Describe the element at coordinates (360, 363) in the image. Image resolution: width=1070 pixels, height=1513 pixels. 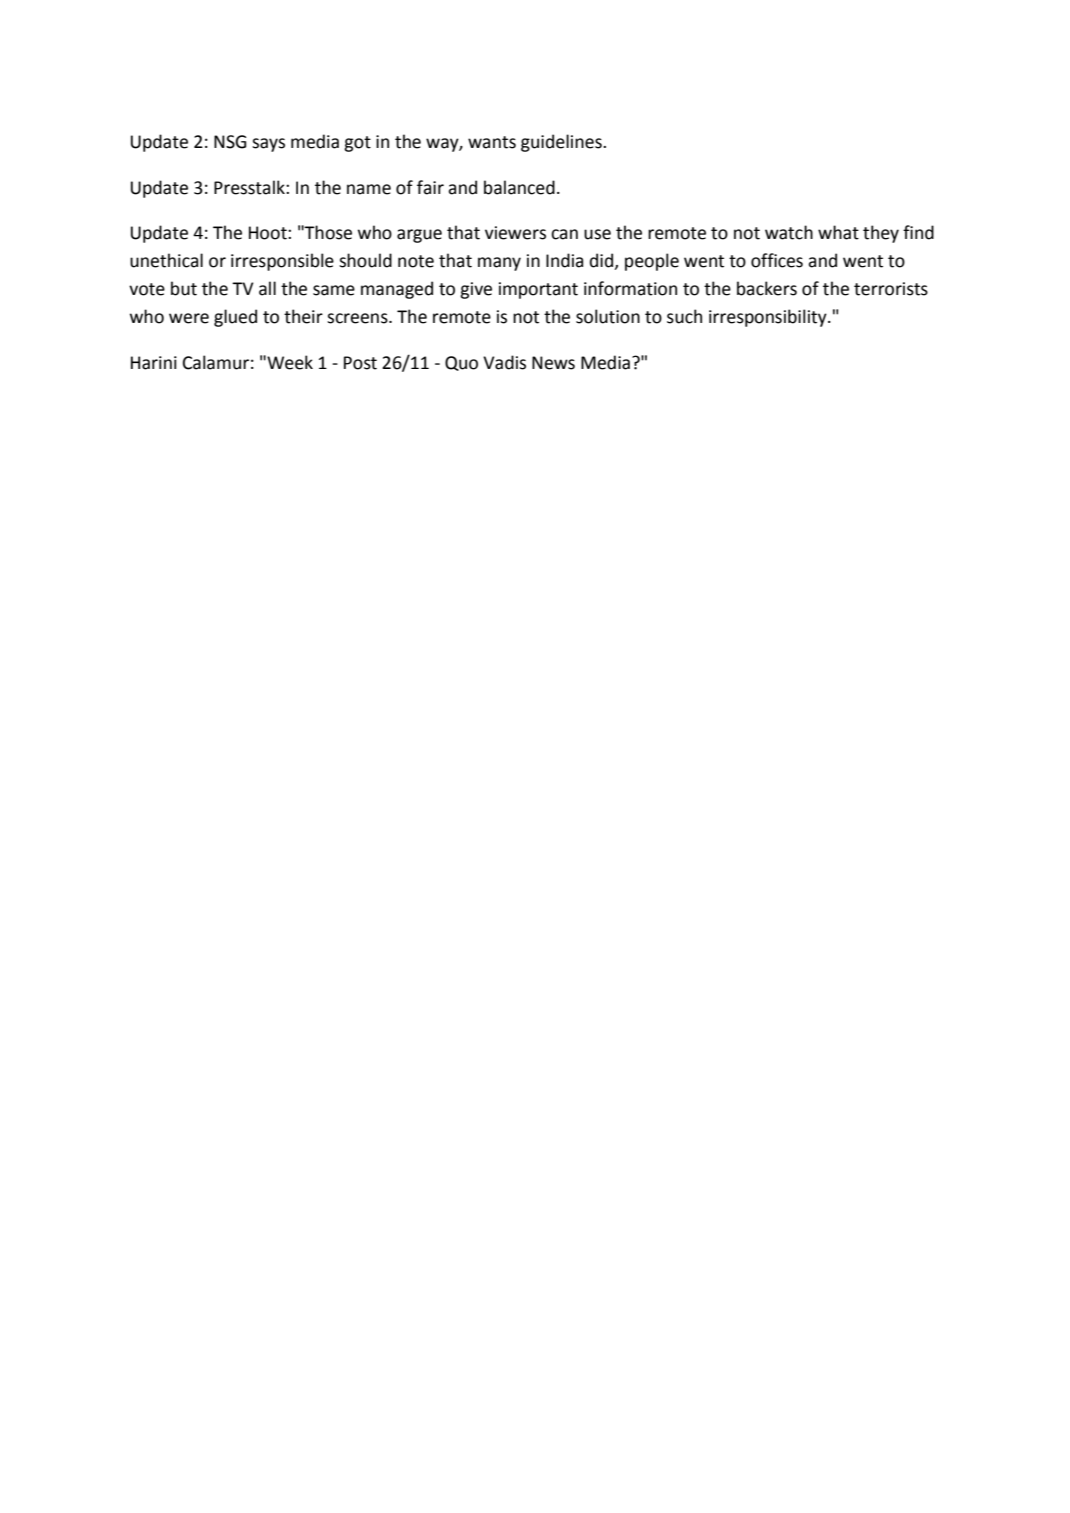
I see `Post` at that location.
